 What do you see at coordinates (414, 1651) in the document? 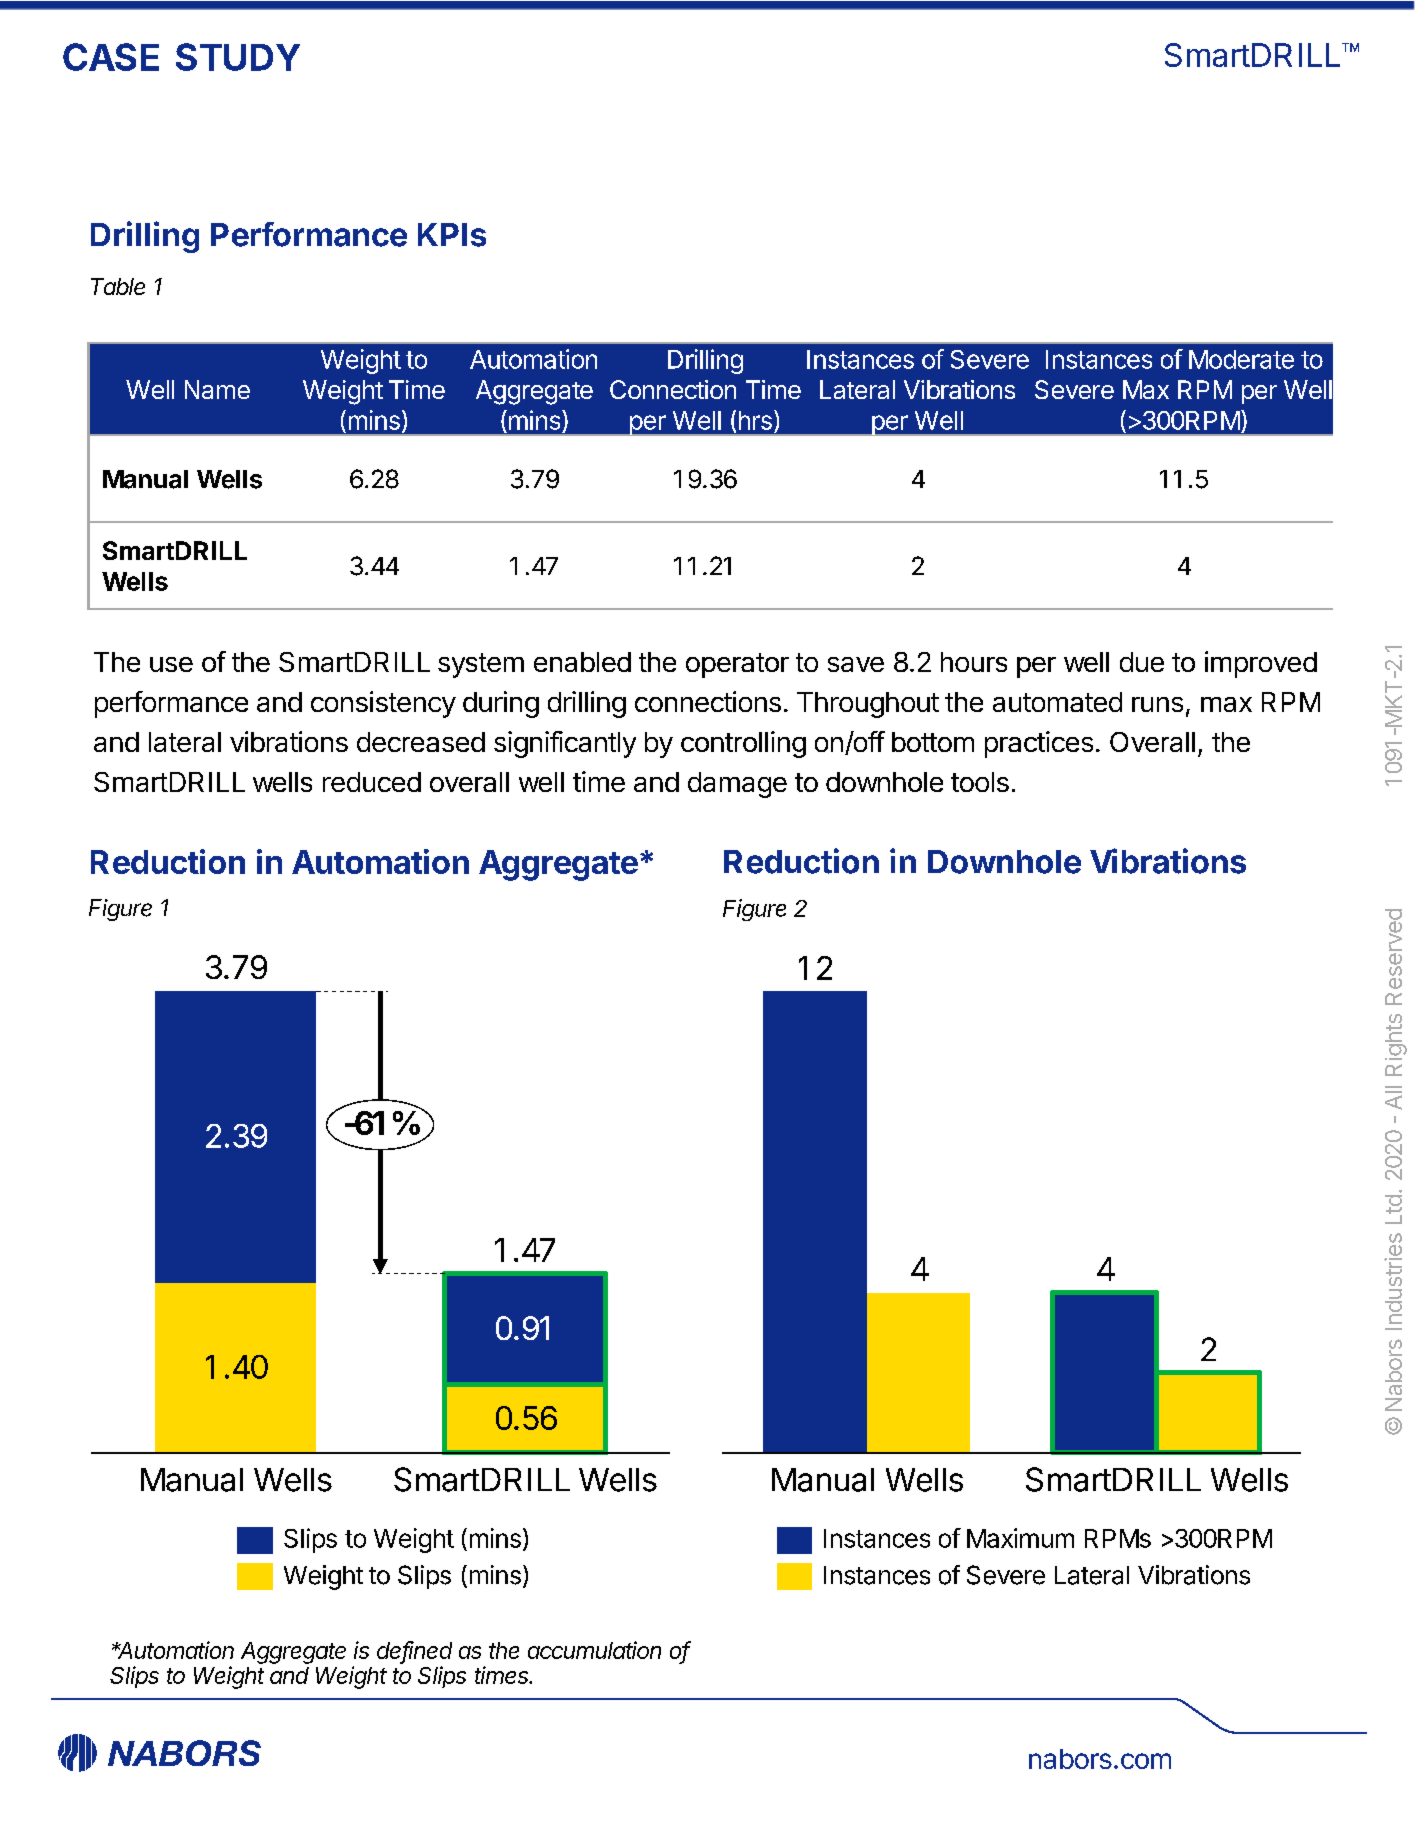
I see `defined` at bounding box center [414, 1651].
